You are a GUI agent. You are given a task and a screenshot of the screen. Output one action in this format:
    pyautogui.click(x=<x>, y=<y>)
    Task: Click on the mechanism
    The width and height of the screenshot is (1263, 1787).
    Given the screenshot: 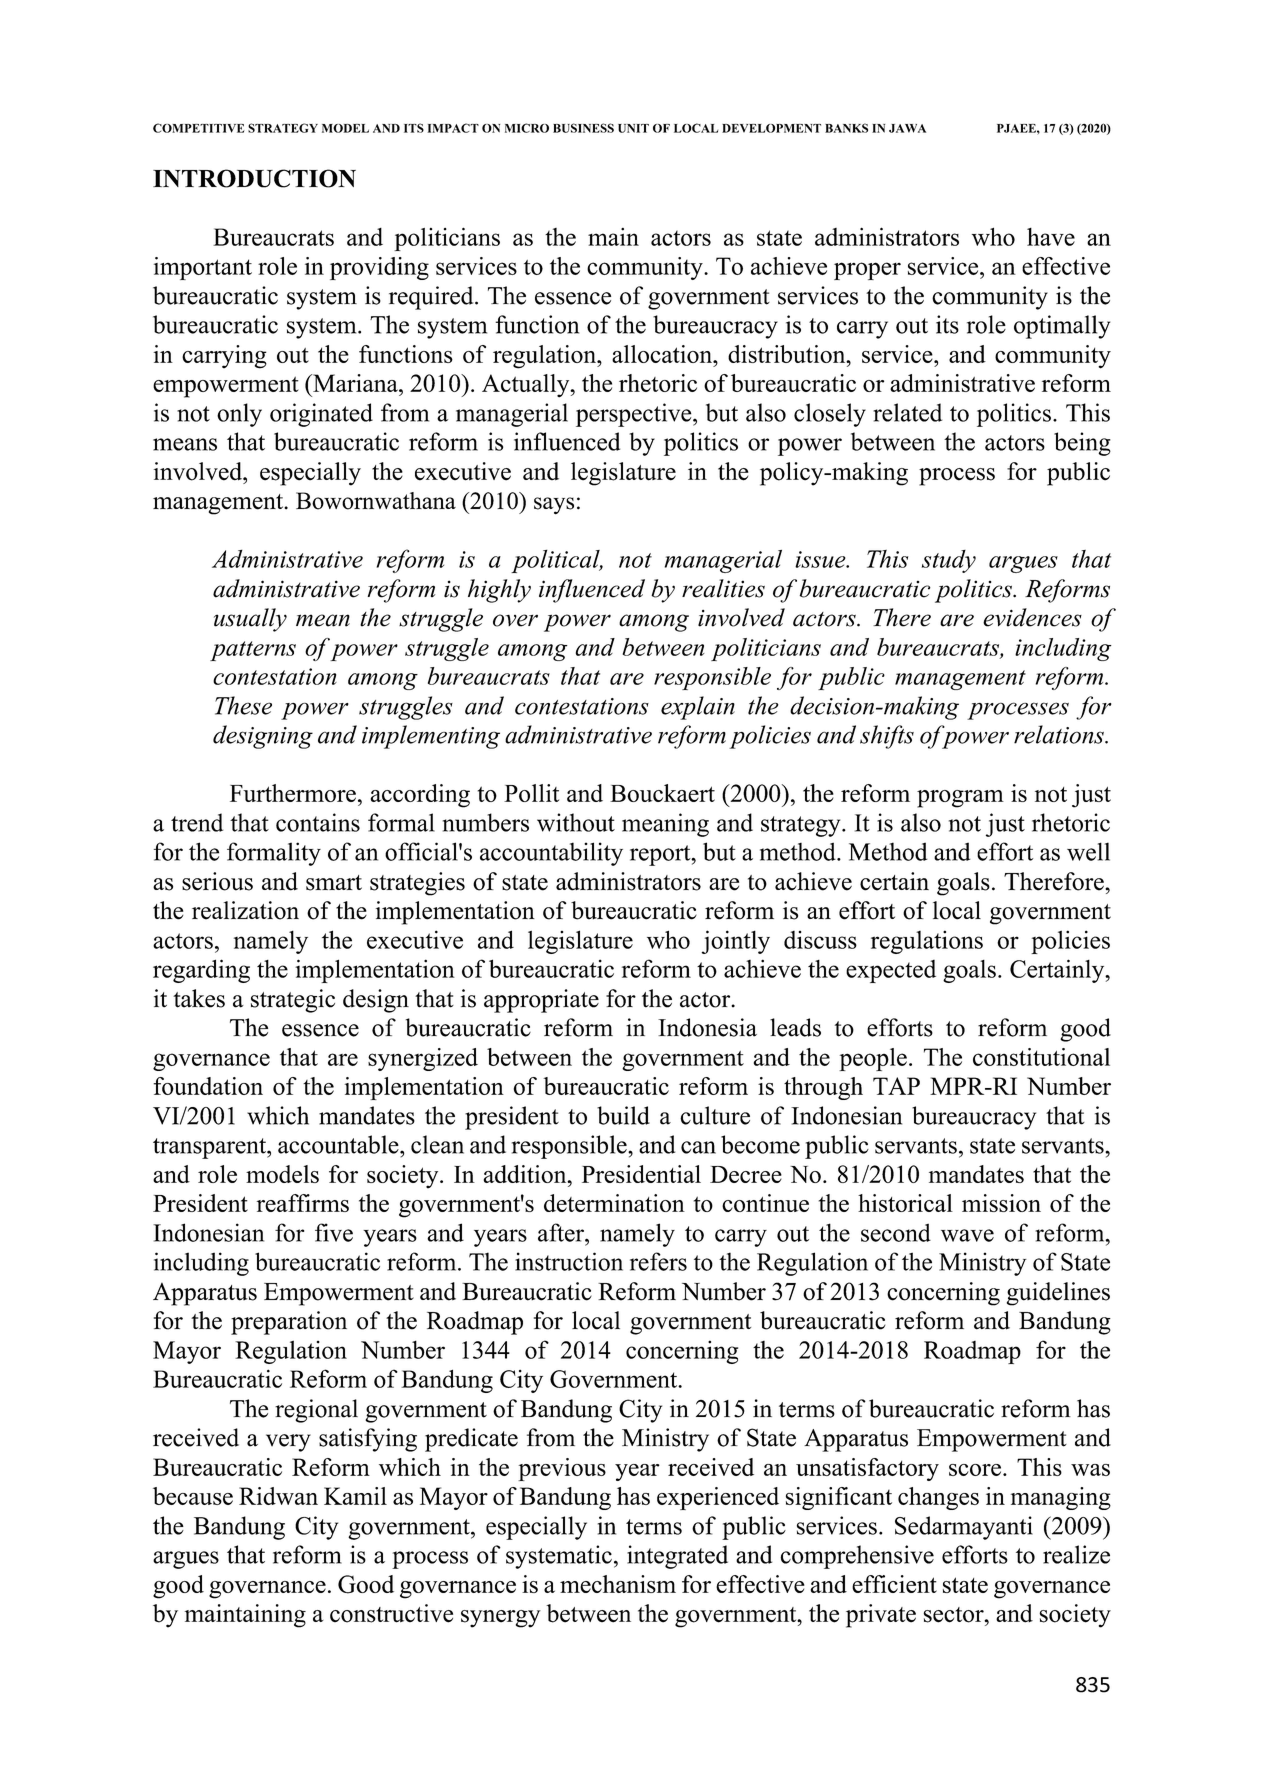 What is the action you would take?
    pyautogui.click(x=618, y=1584)
